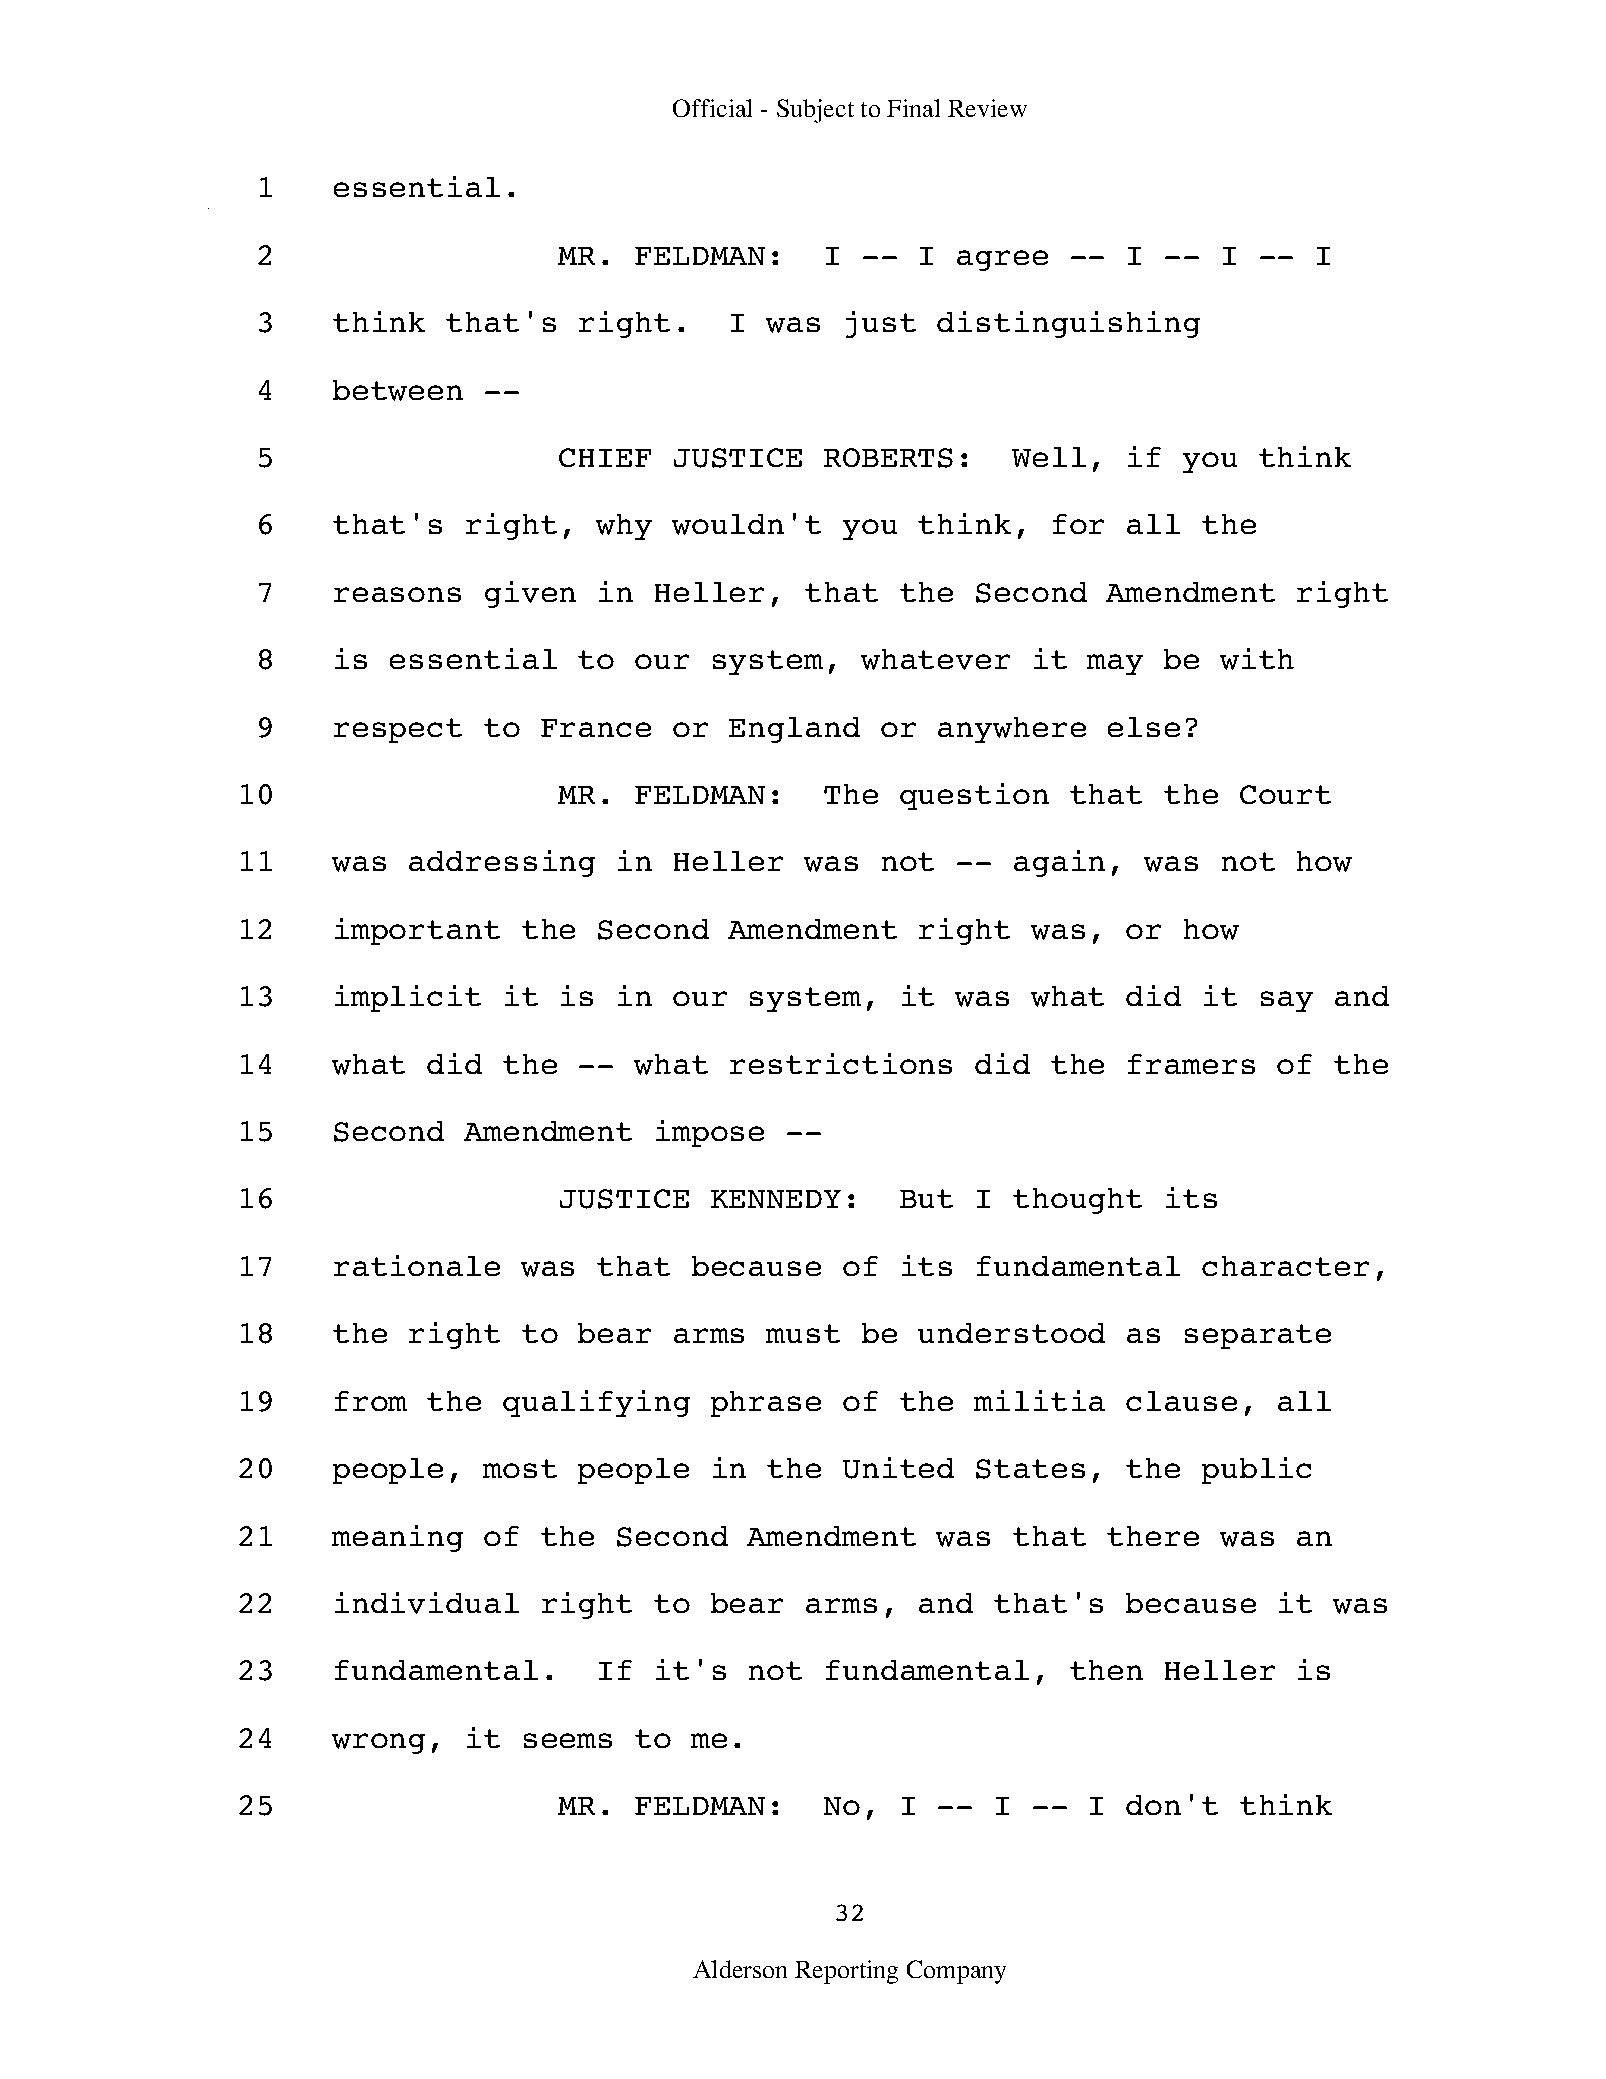 The image size is (1606, 2079). Describe the element at coordinates (794, 730) in the screenshot. I see `England` at that location.
